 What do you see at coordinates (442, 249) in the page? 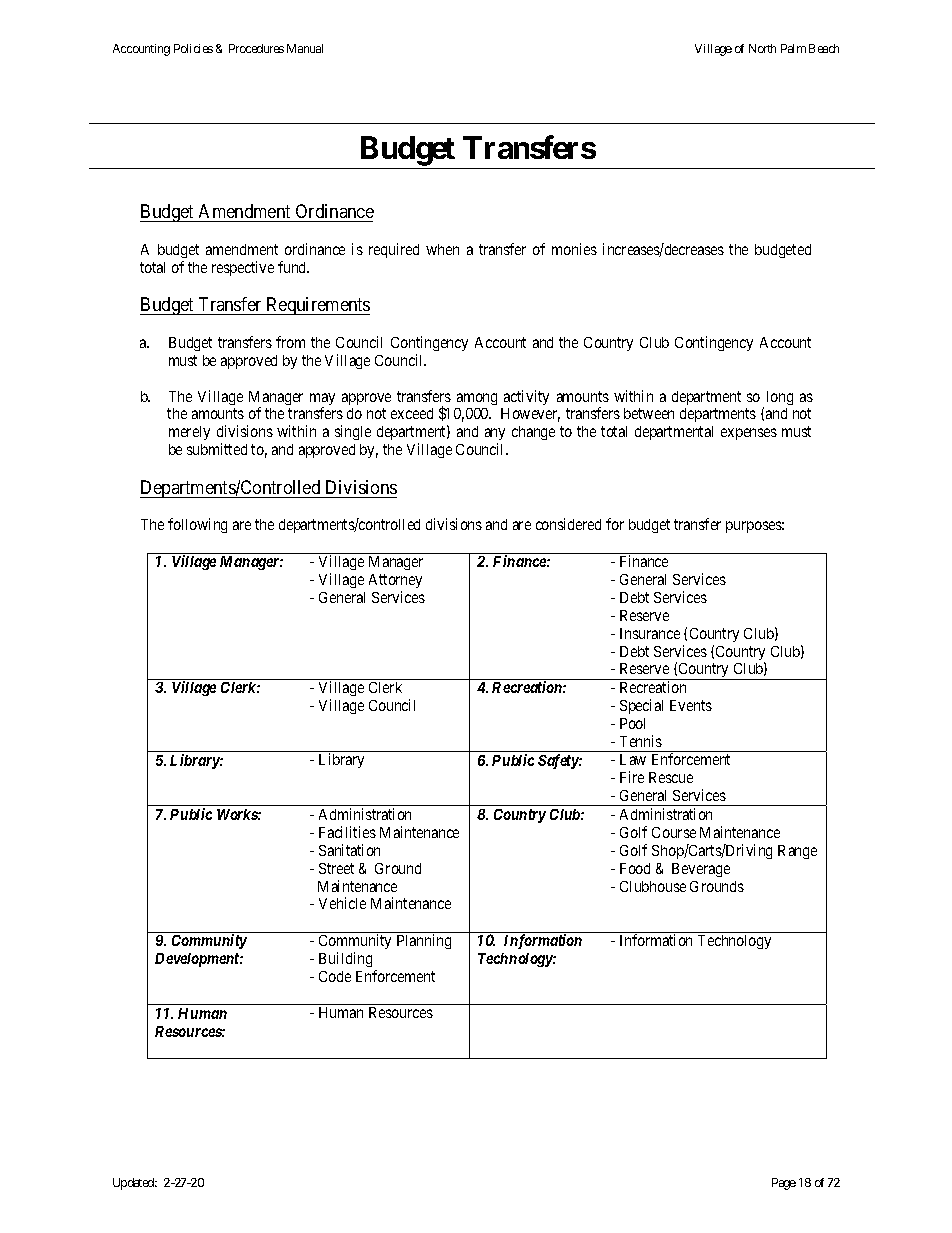
I see `when` at bounding box center [442, 249].
